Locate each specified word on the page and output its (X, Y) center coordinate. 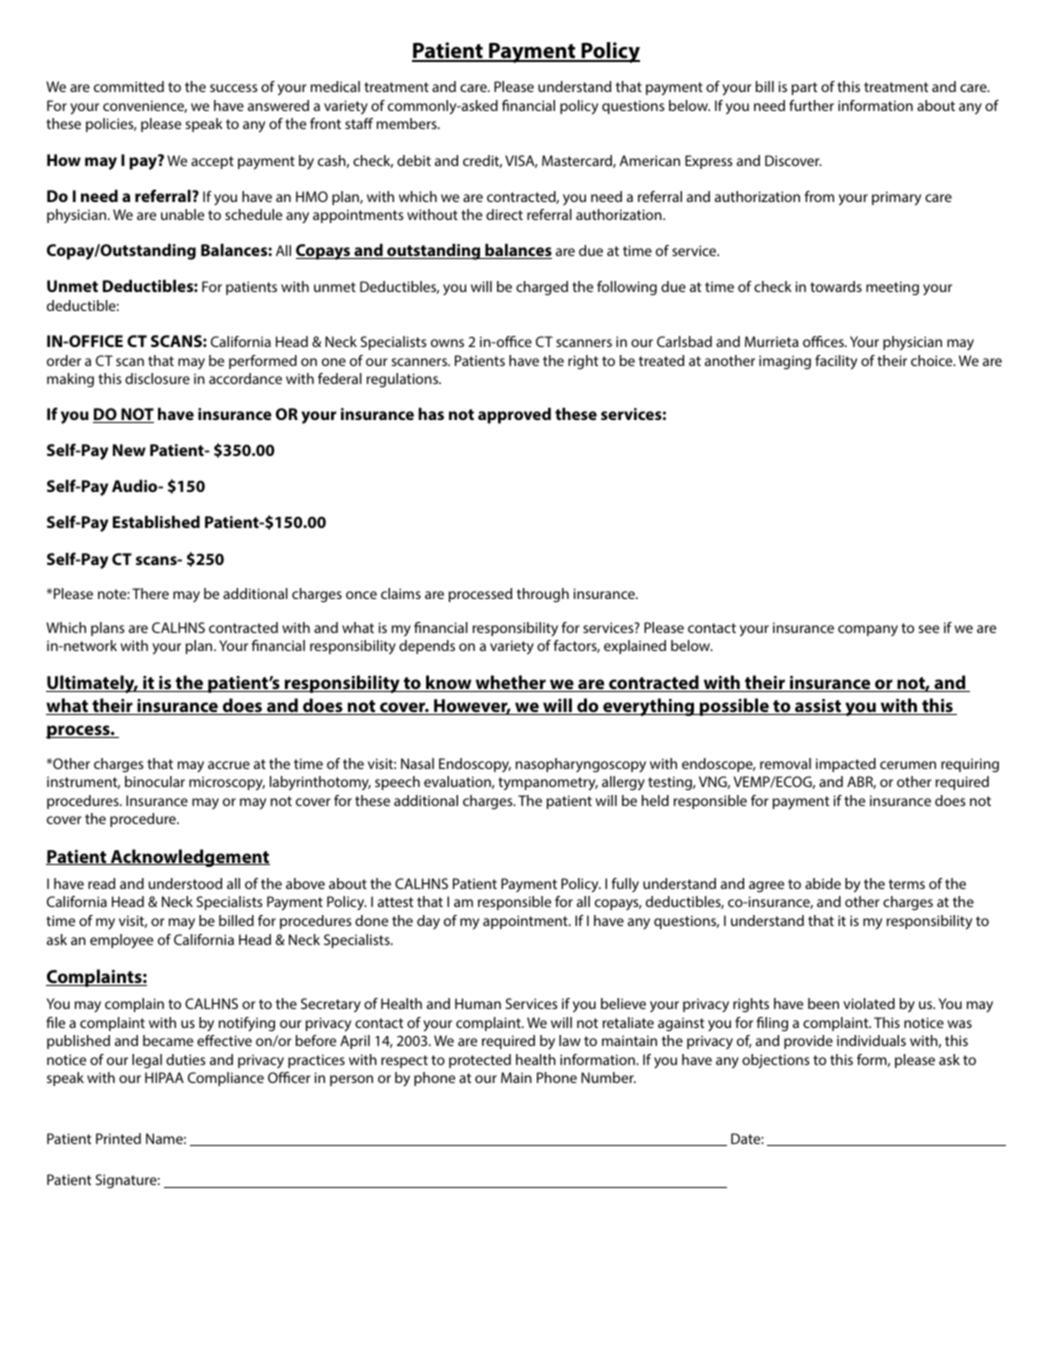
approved (514, 416)
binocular (155, 781)
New (129, 450)
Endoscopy (475, 765)
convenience (145, 106)
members (408, 123)
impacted (846, 765)
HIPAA (164, 1077)
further (811, 105)
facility (836, 362)
